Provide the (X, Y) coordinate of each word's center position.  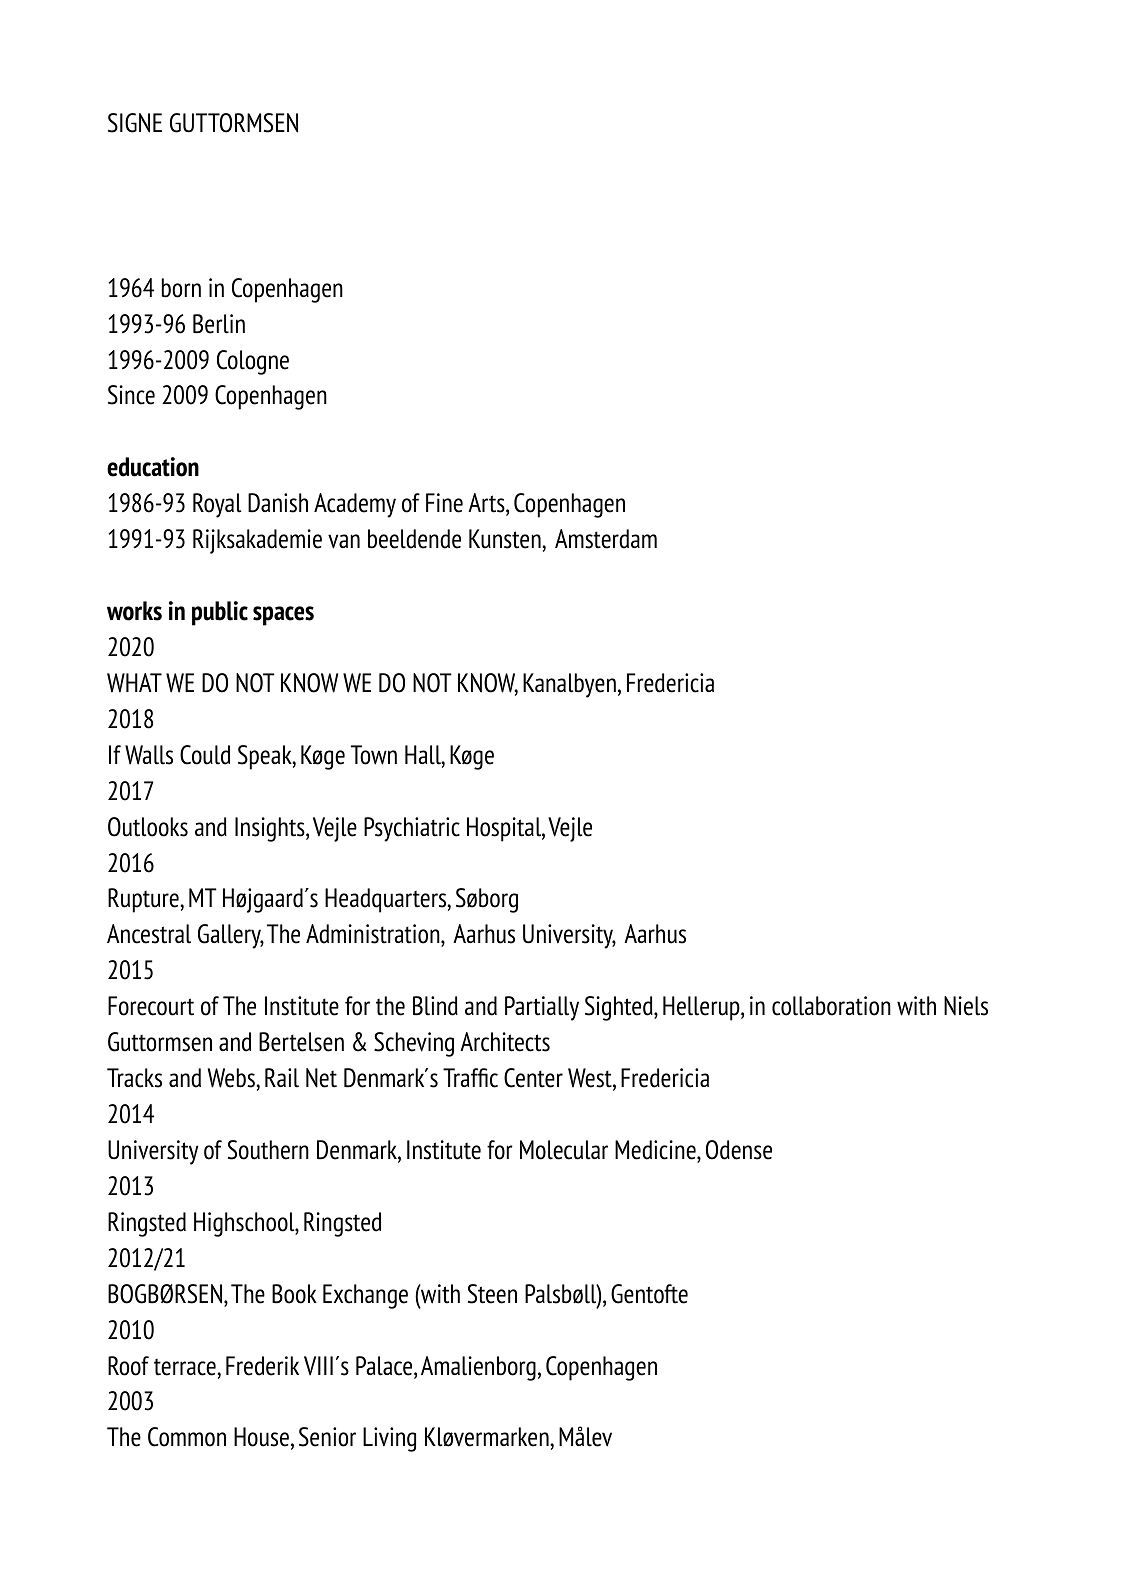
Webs (232, 1078)
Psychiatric (412, 829)
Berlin (219, 324)
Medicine (656, 1150)
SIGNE (135, 123)
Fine (444, 503)
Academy (355, 505)
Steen (492, 1294)
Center (533, 1078)
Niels (966, 1006)
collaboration (831, 1006)
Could (205, 755)
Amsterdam (606, 539)
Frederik (262, 1366)
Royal (217, 505)
